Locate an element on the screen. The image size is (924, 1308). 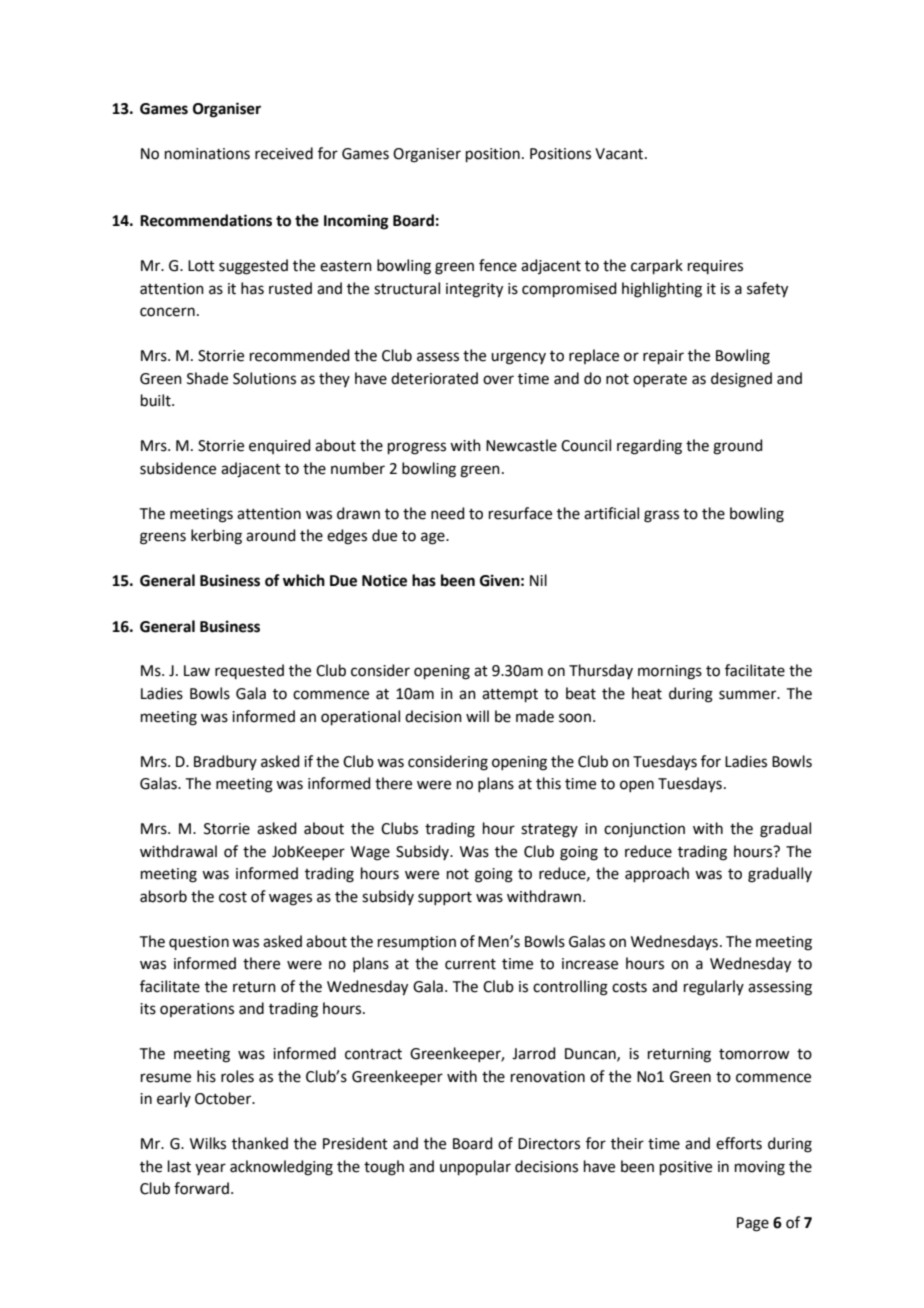
Law is located at coordinates (197, 671).
